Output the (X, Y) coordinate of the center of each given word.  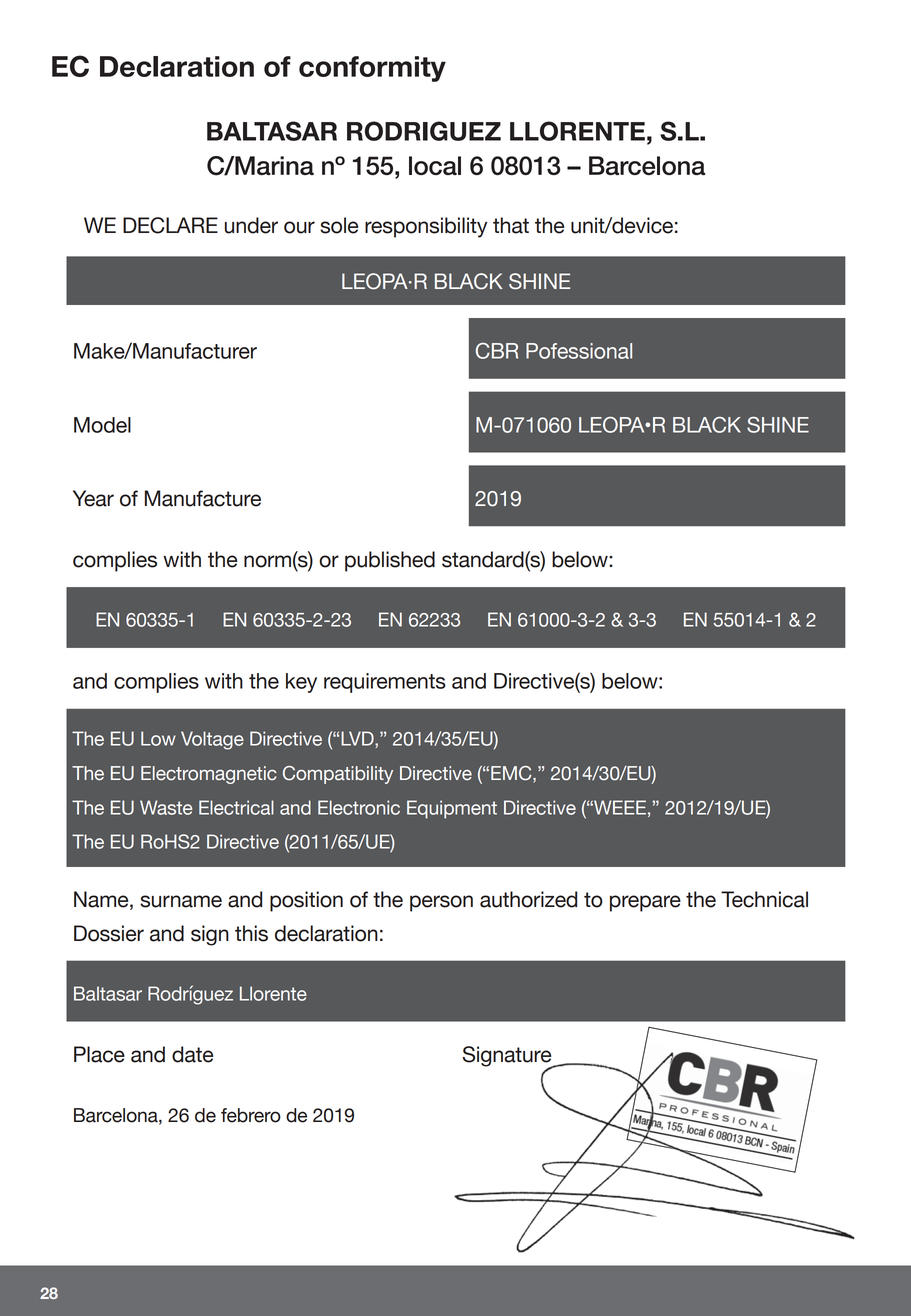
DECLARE (170, 225)
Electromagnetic (208, 775)
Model (102, 425)
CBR (497, 351)
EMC (512, 774)
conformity (372, 69)
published (390, 561)
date (192, 1054)
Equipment (452, 809)
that (511, 225)
